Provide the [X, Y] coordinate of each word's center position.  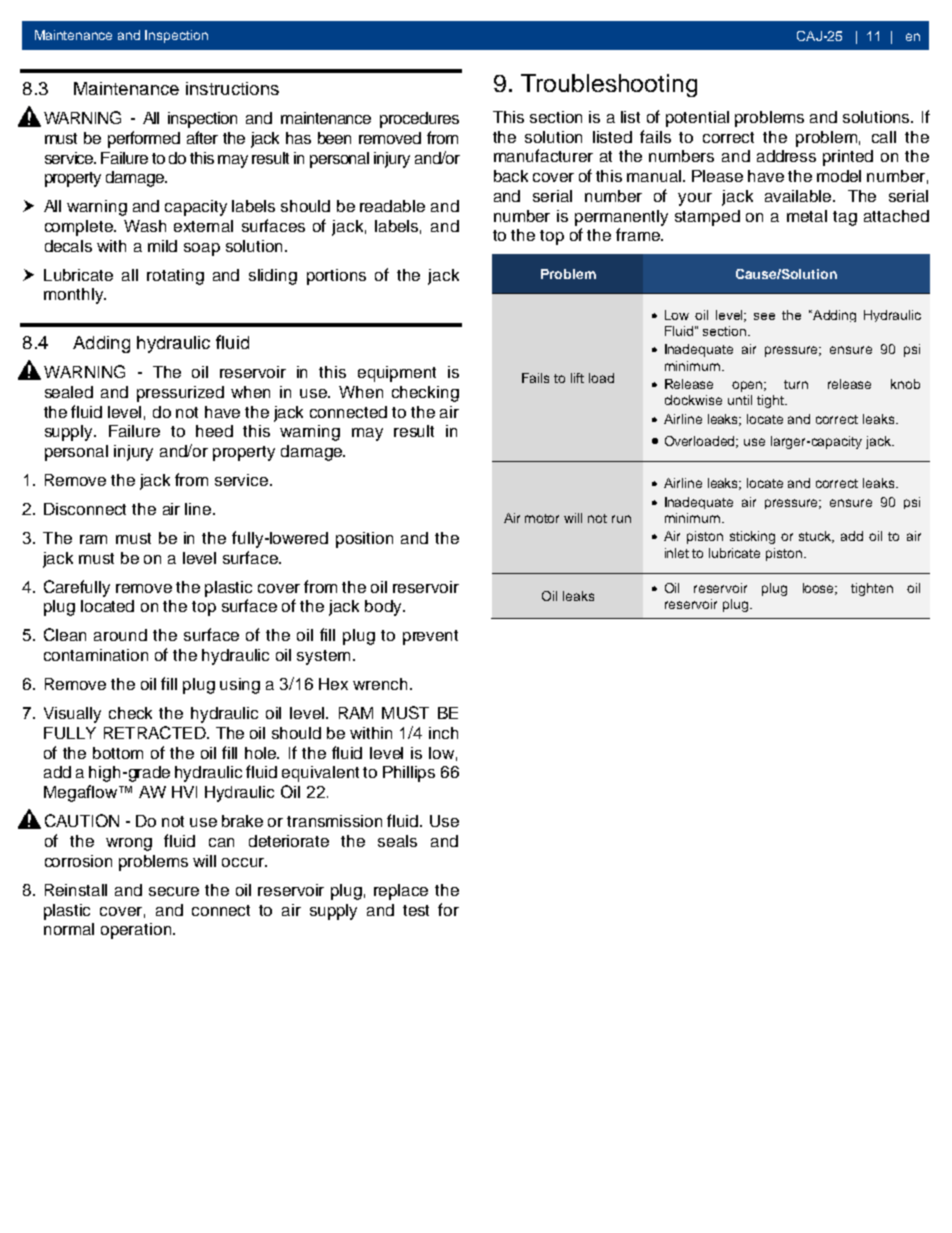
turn [796, 384]
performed [144, 139]
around [120, 635]
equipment [397, 374]
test [416, 910]
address [786, 156]
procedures [419, 120]
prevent [430, 637]
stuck [816, 537]
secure [174, 891]
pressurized [180, 394]
